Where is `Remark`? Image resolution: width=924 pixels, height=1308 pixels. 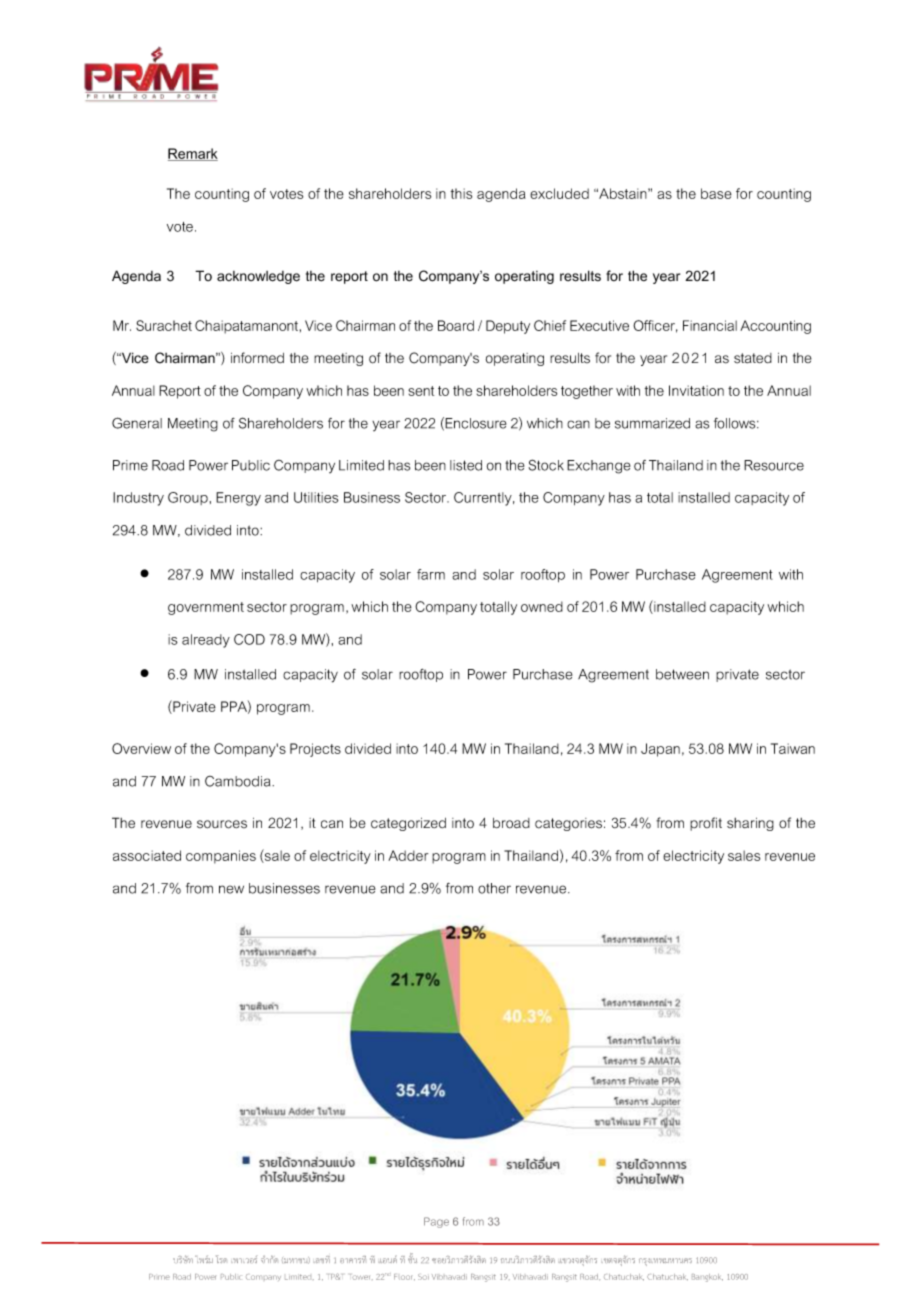 Remark is located at coordinates (193, 154).
